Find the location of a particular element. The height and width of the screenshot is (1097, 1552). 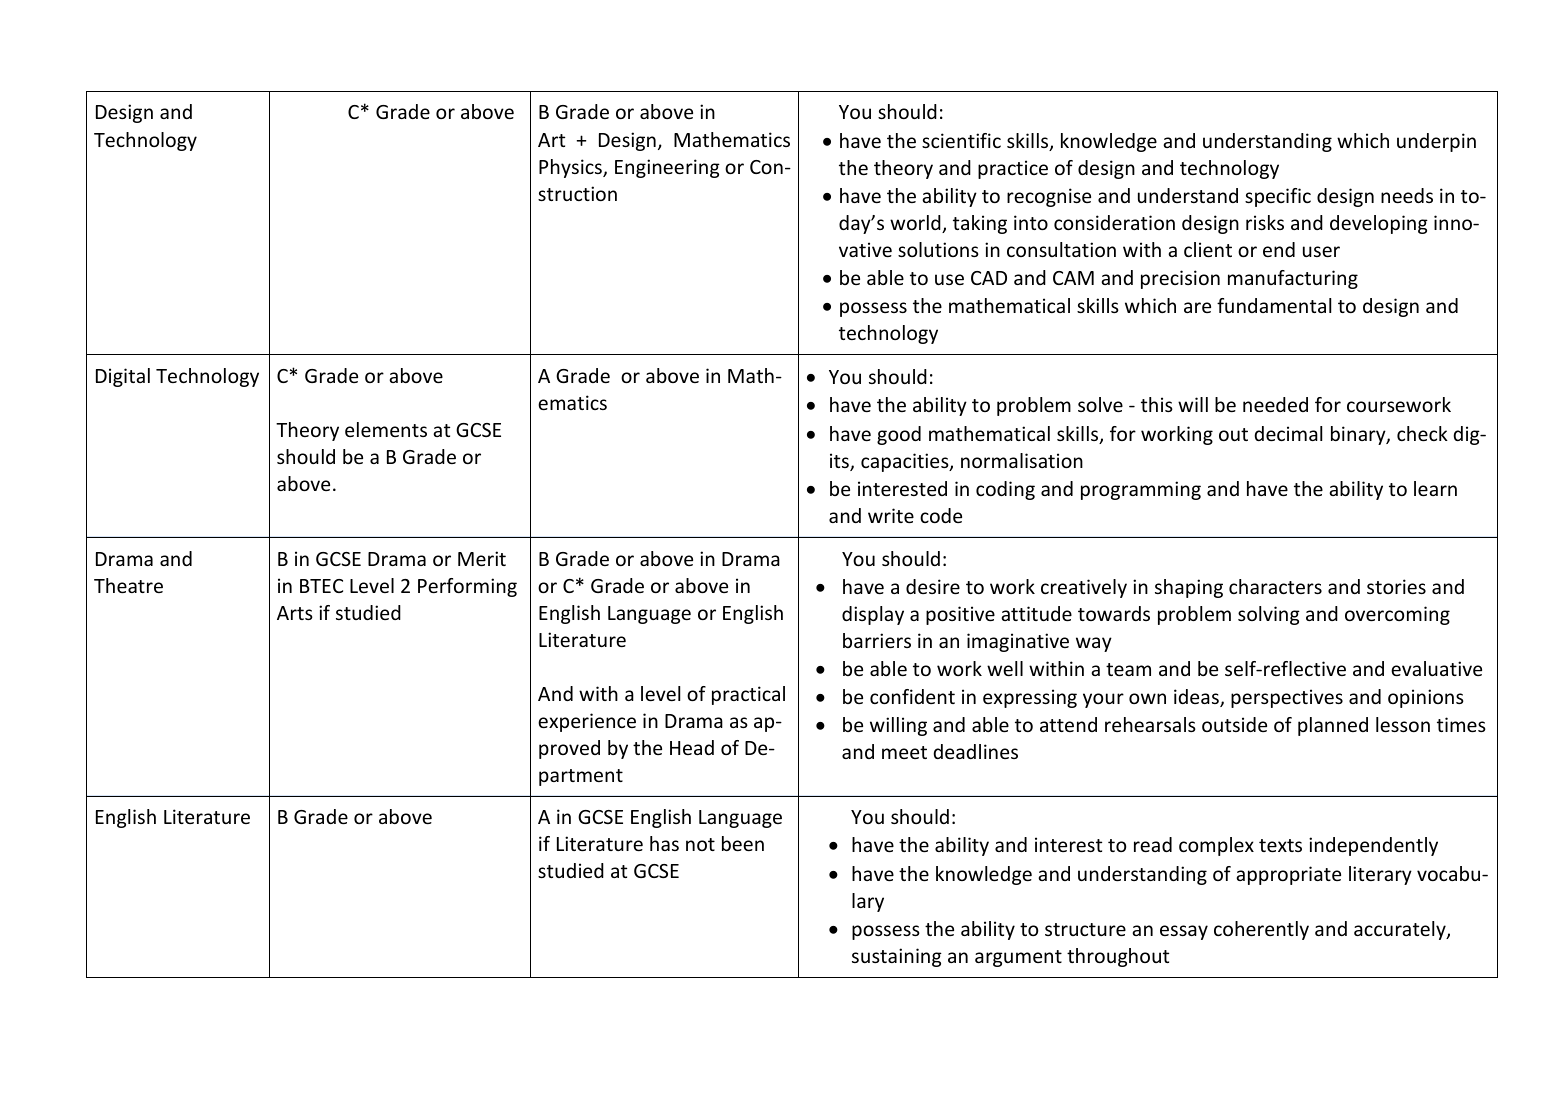

good is located at coordinates (899, 435).
